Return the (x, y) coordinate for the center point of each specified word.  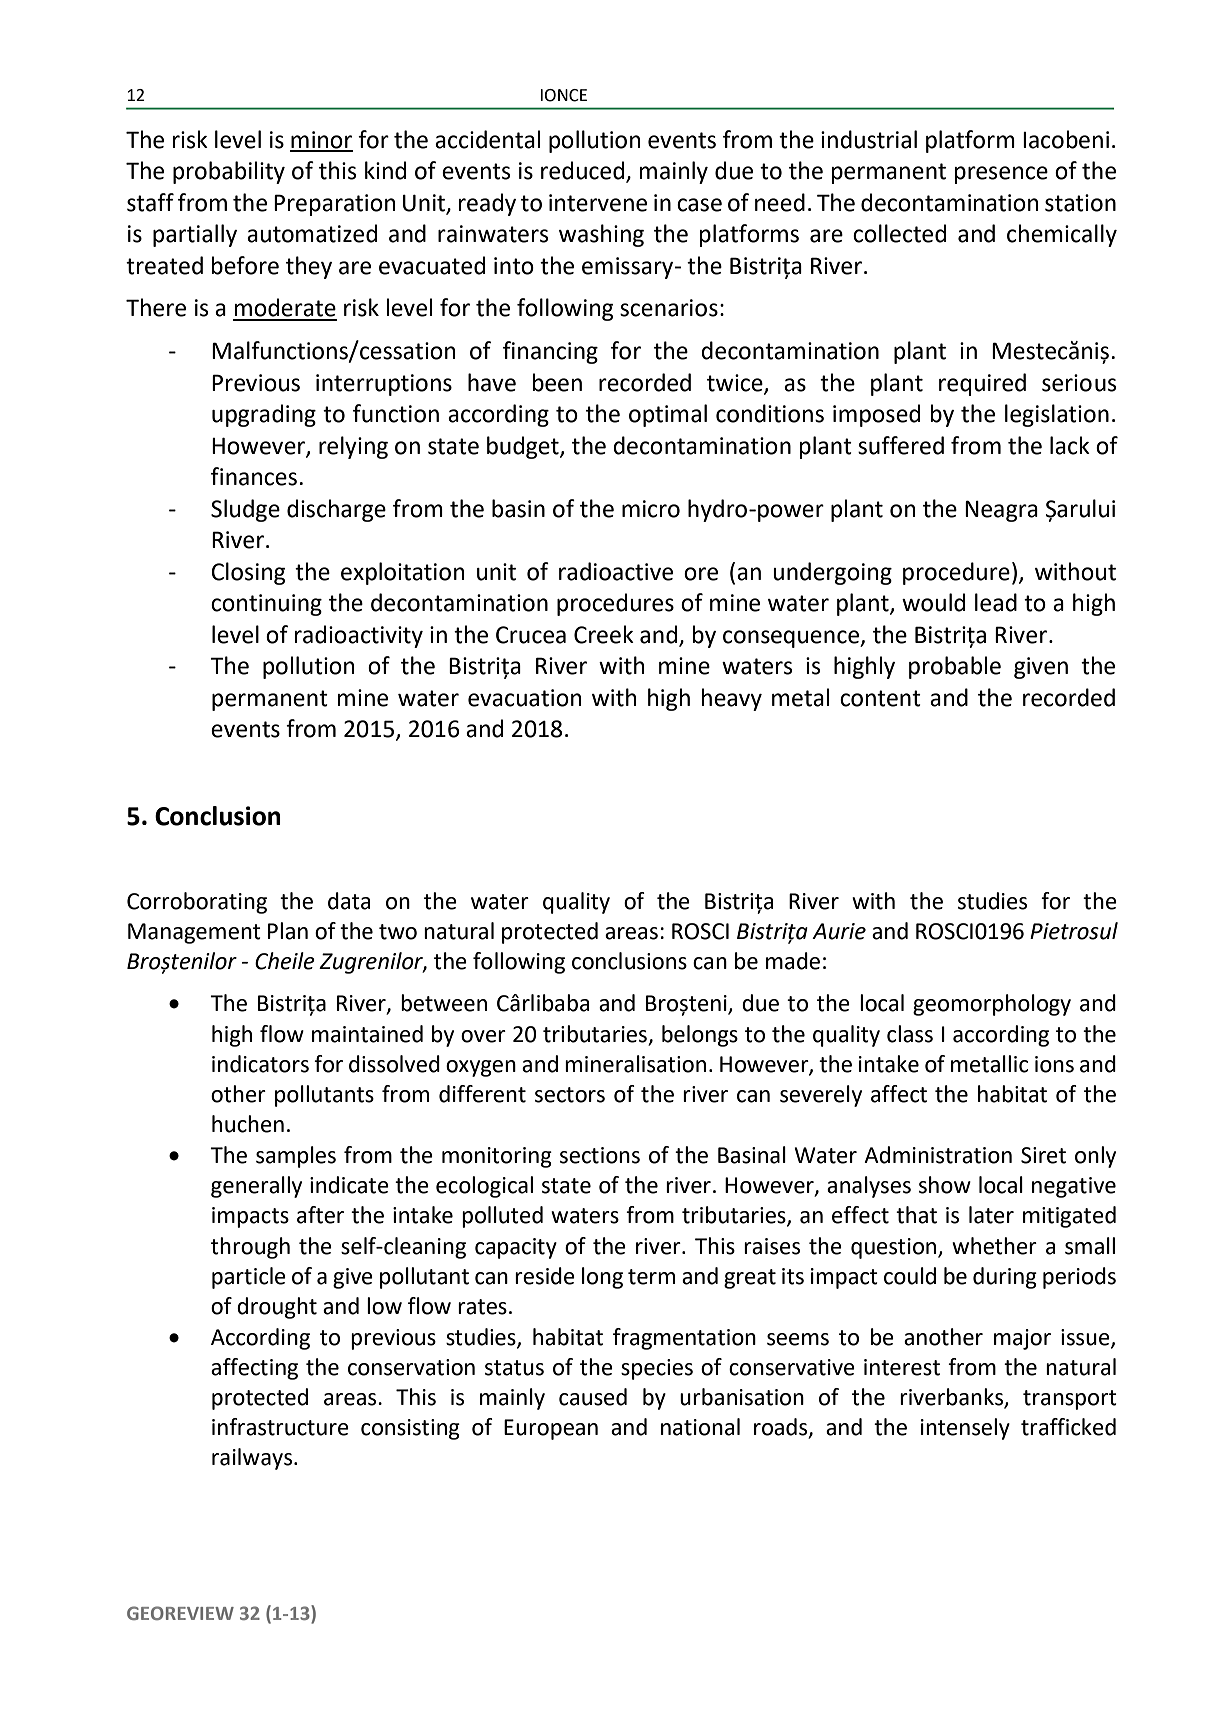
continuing (266, 605)
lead (996, 602)
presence (1001, 175)
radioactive (616, 571)
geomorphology (992, 1005)
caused (593, 1397)
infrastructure (280, 1427)
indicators (260, 1064)
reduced (582, 170)
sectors (570, 1095)
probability (229, 172)
